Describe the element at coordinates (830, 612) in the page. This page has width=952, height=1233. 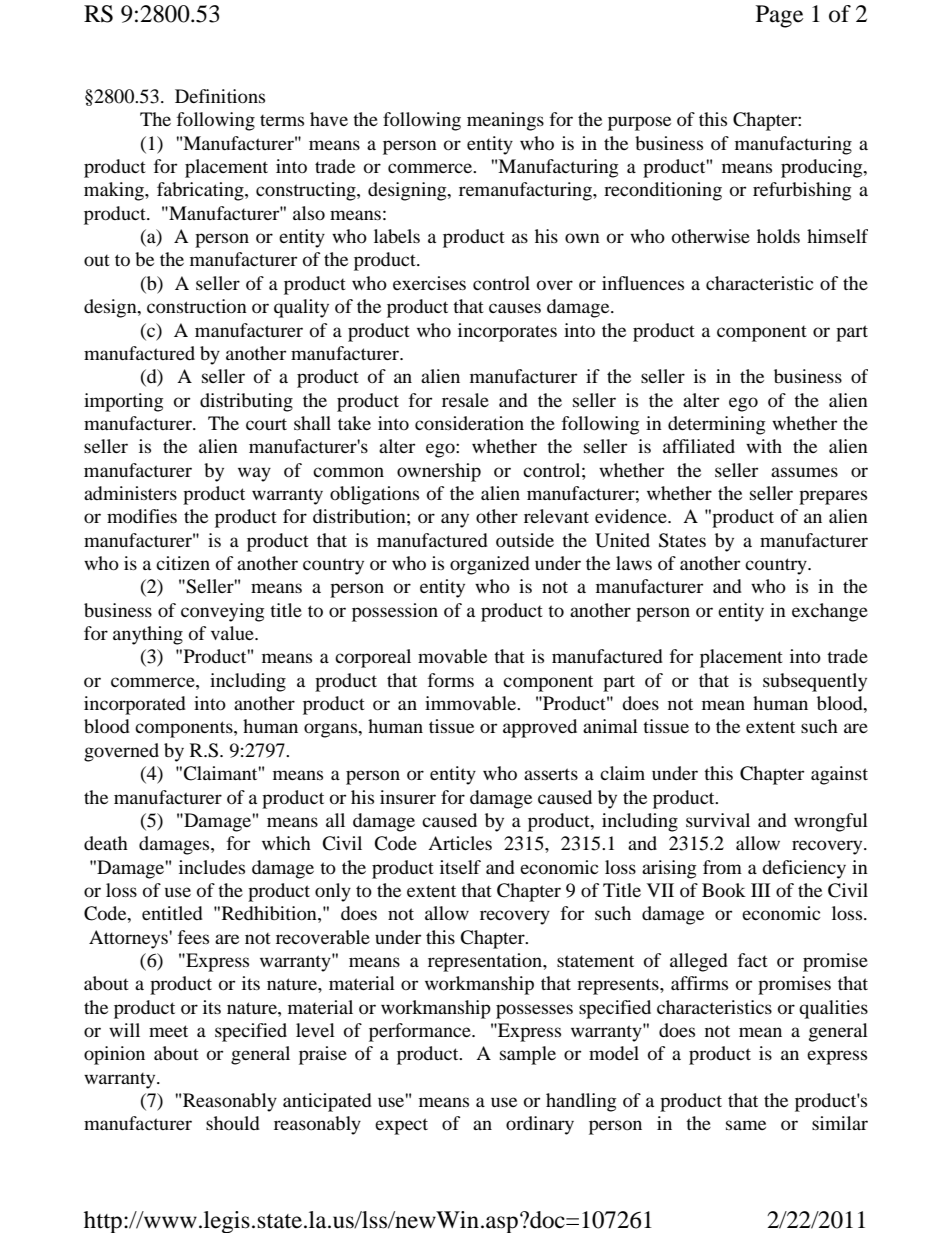
I see `exchange` at that location.
